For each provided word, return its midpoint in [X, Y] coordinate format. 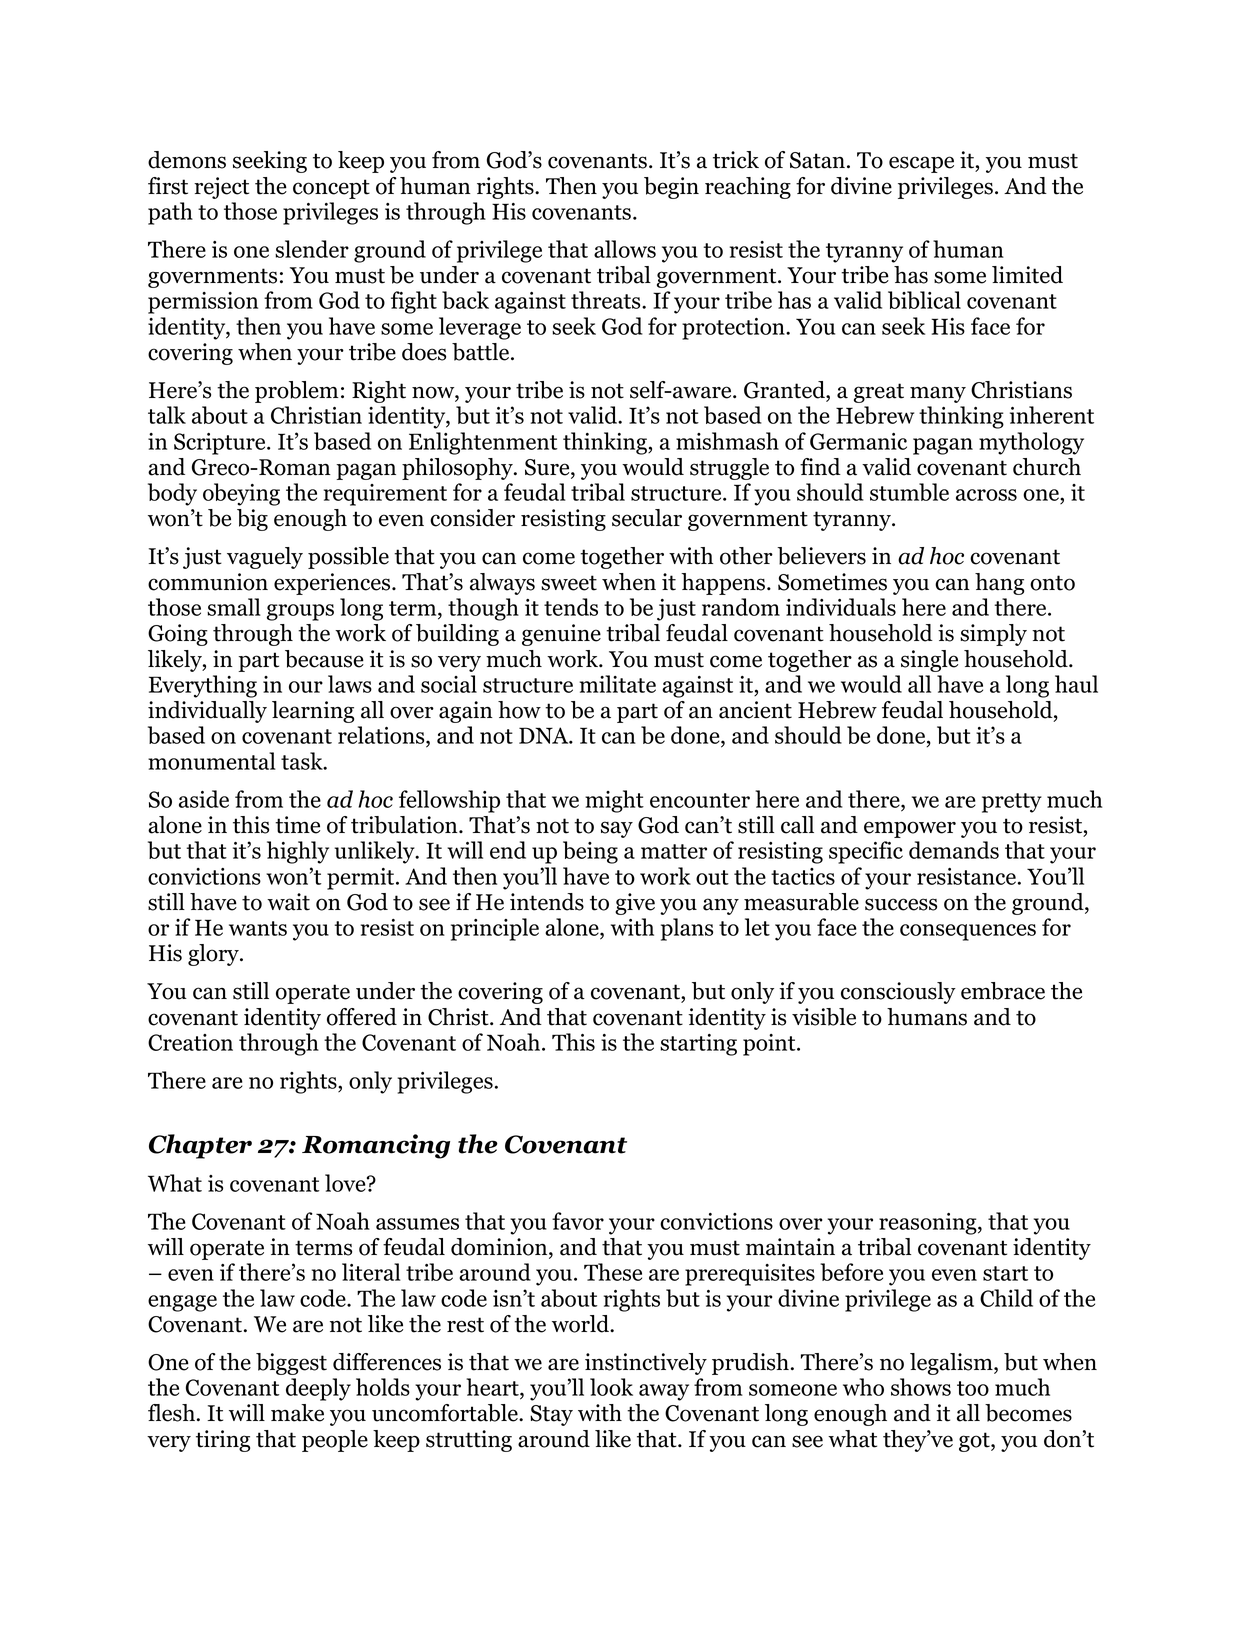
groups [300, 612]
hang [999, 584]
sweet [569, 583]
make [297, 1413]
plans [687, 929]
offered [362, 1017]
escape [921, 164]
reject [221, 188]
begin [671, 188]
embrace [1003, 991]
